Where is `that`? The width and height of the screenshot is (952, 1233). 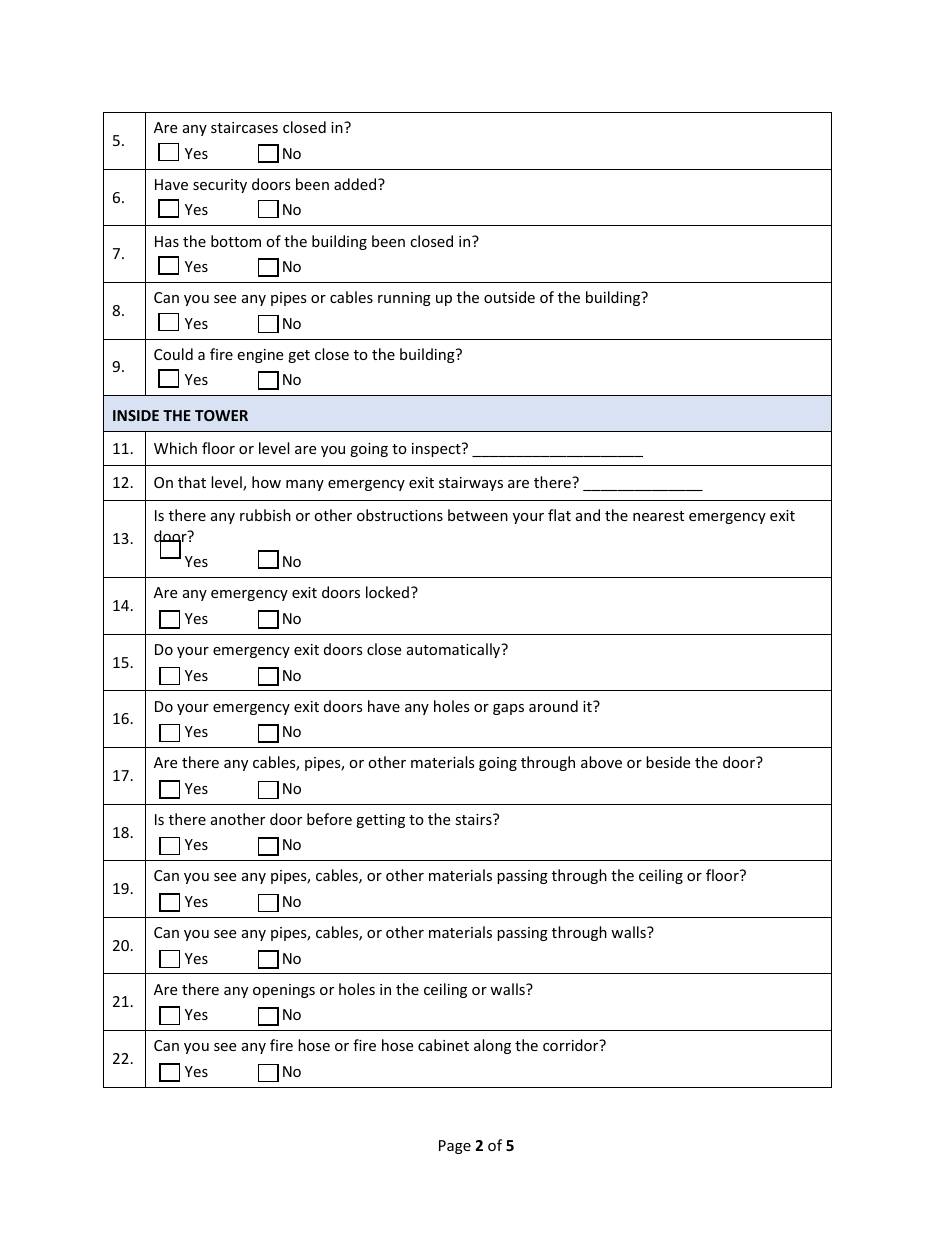 that is located at coordinates (192, 482).
